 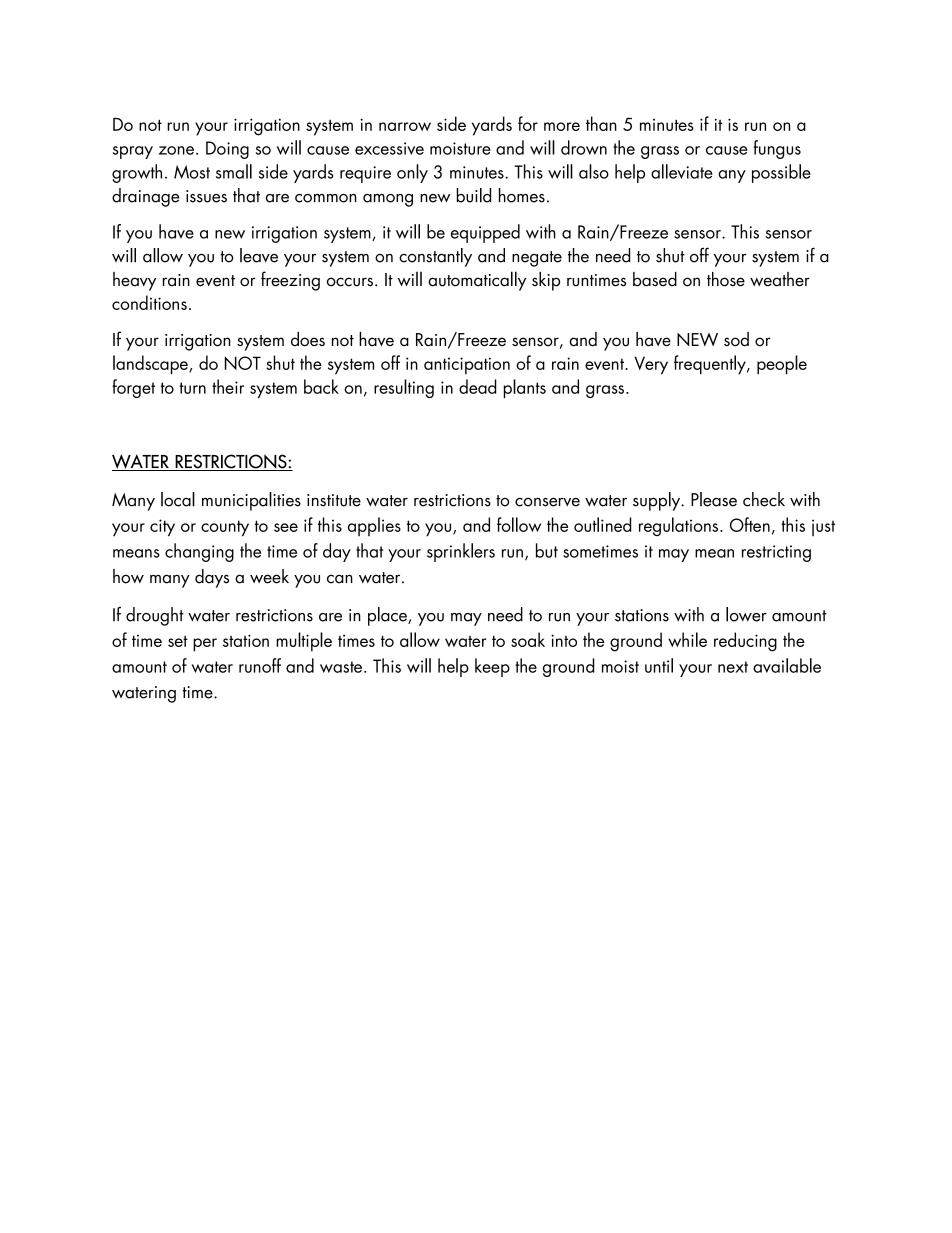 I want to click on narrow, so click(x=405, y=126).
